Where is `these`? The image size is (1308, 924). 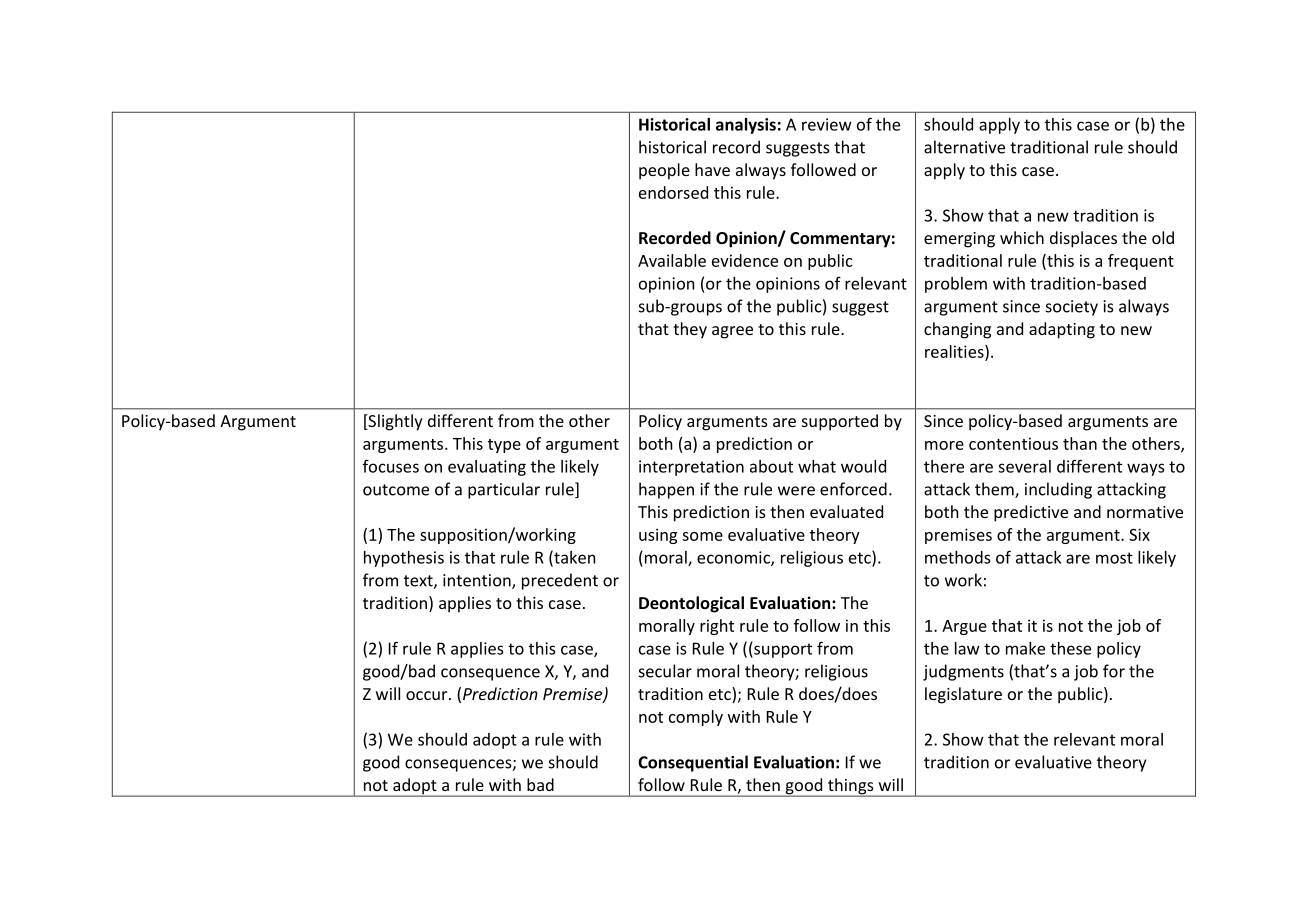 these is located at coordinates (1070, 648).
